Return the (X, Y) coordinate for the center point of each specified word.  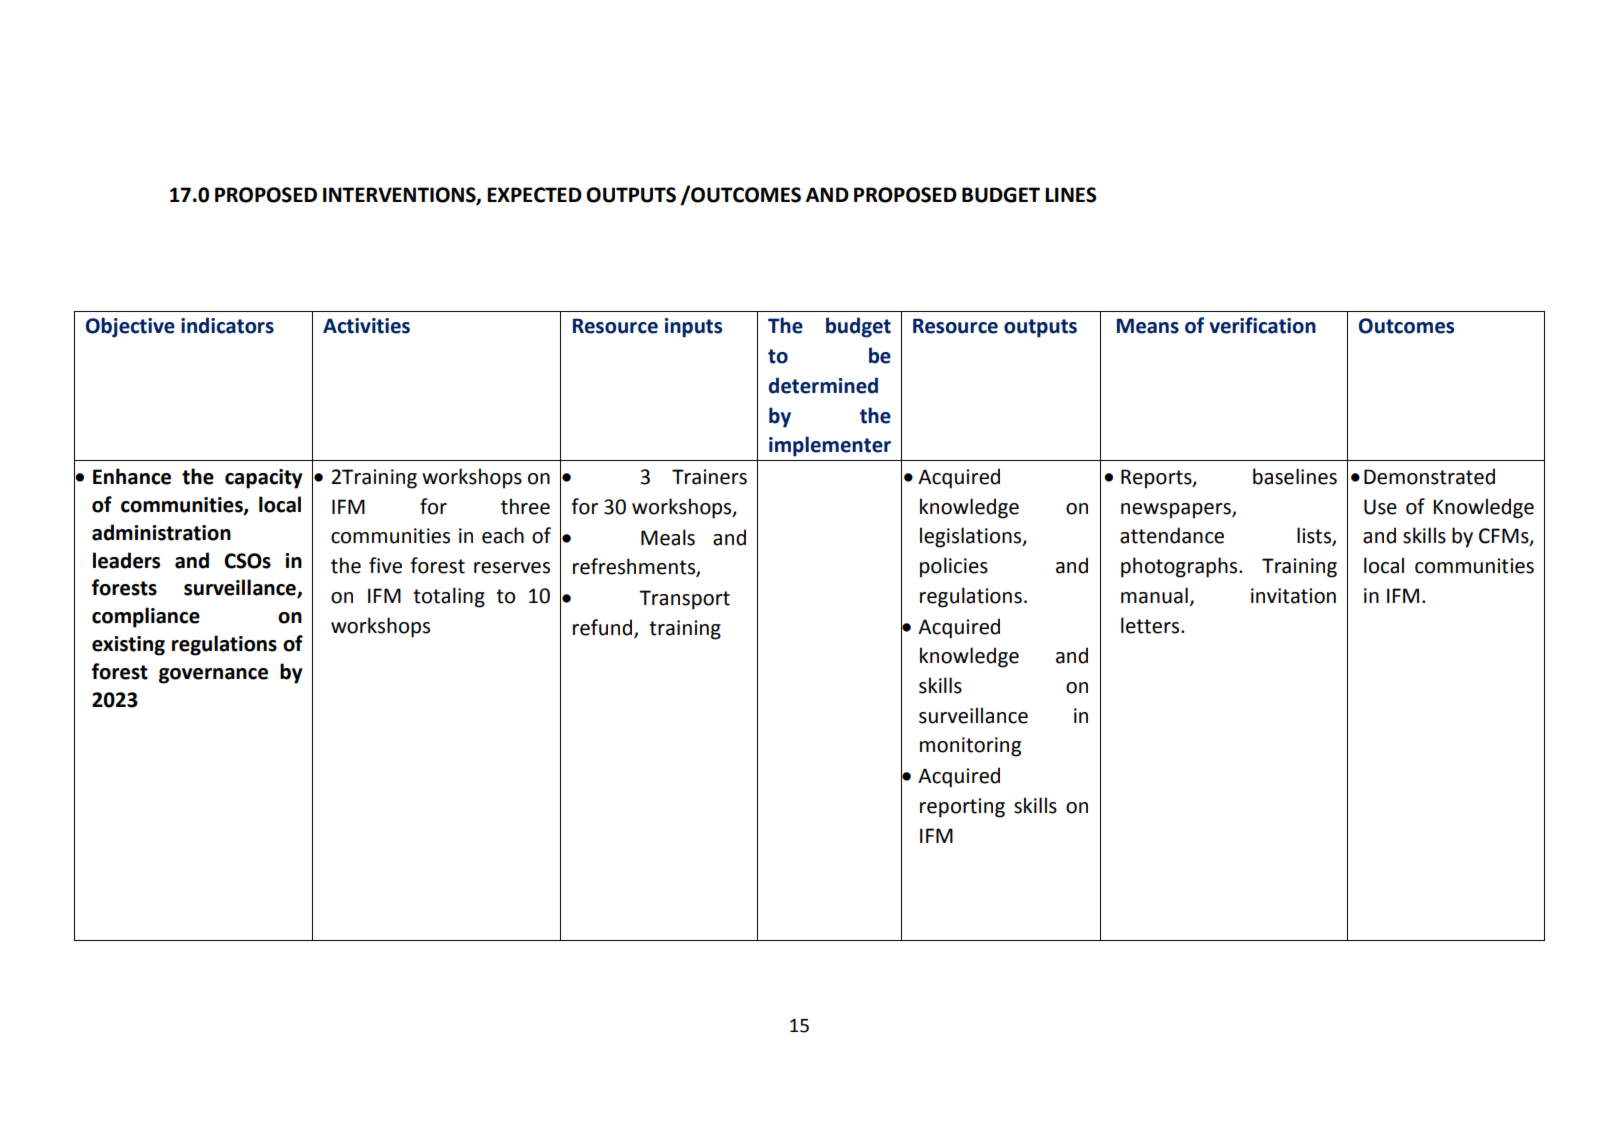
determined (823, 385)
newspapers (1177, 511)
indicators (227, 325)
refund (604, 628)
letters (1151, 625)
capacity (263, 479)
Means (1148, 326)
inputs (693, 328)
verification (1262, 325)
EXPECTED (534, 195)
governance (213, 676)
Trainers (709, 477)
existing (128, 646)
